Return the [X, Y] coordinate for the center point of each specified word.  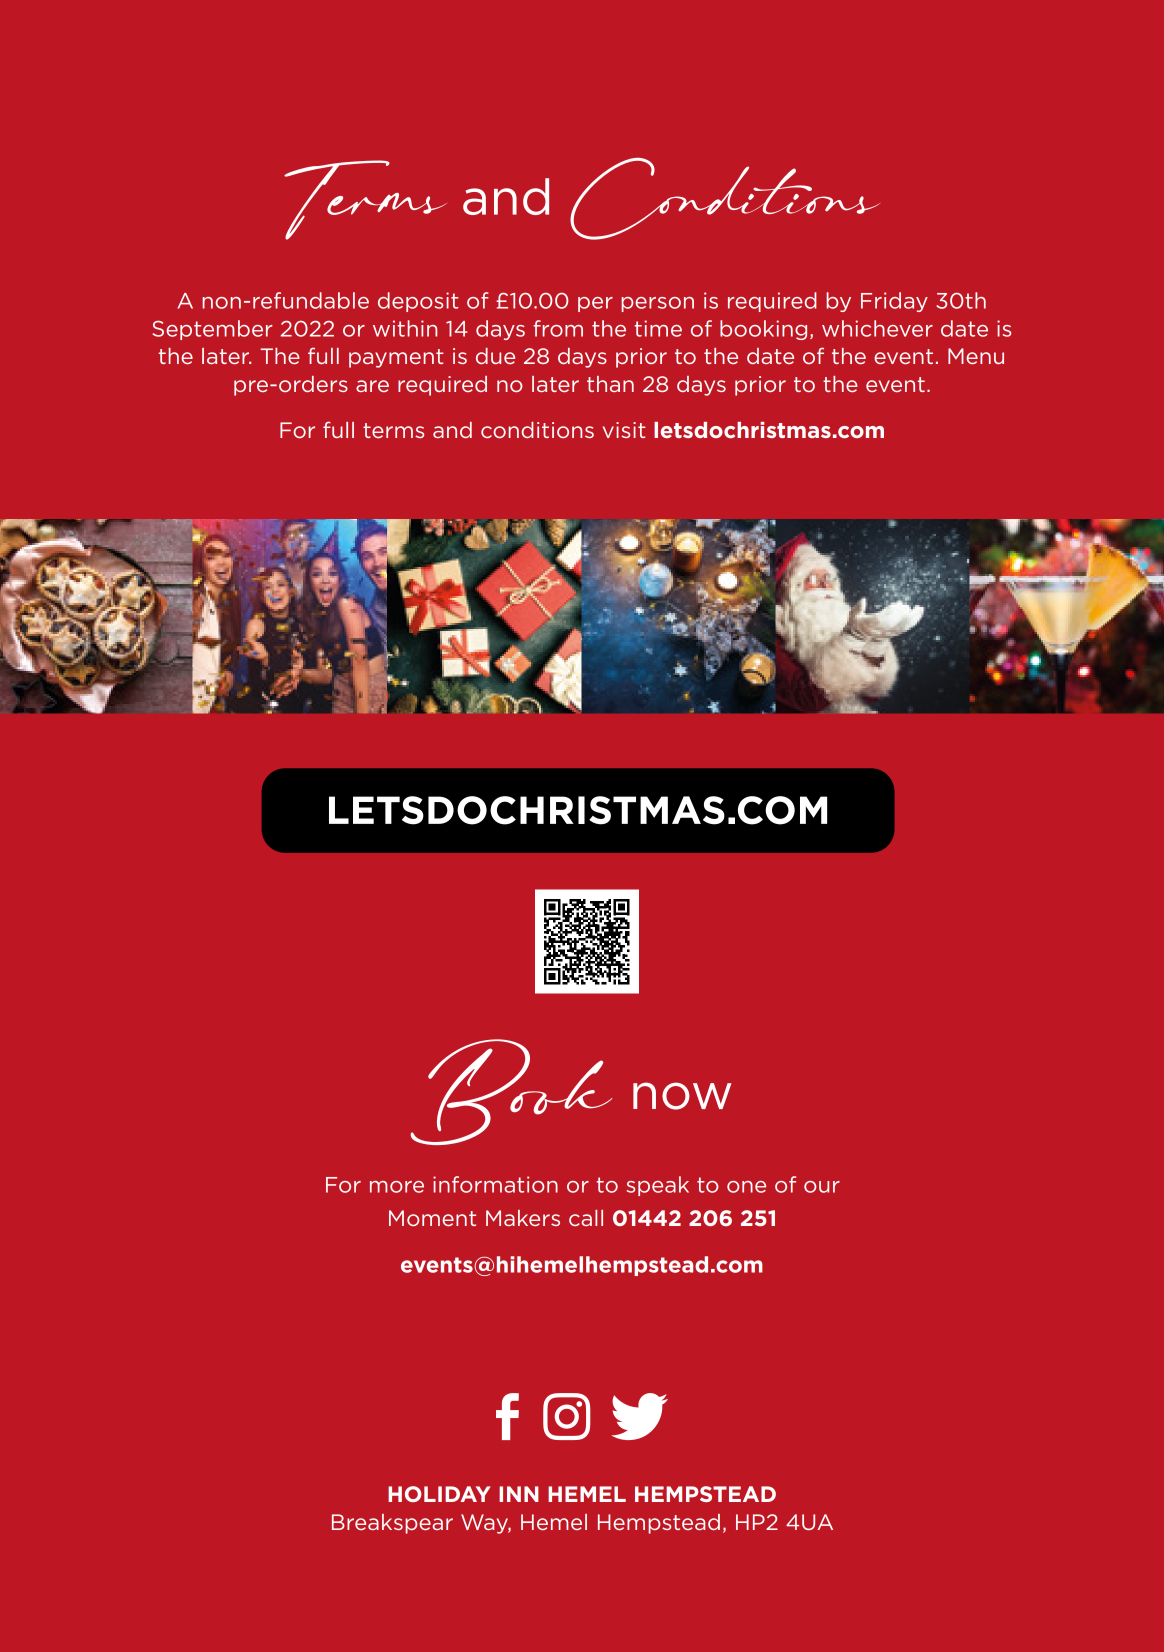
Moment [432, 1218]
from [558, 328]
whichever [877, 328]
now [682, 1096]
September [212, 330]
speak [658, 1186]
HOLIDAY [439, 1494]
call [586, 1218]
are [372, 386]
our [822, 1187]
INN [519, 1494]
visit [624, 430]
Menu [976, 356]
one [746, 1187]
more [397, 1187]
